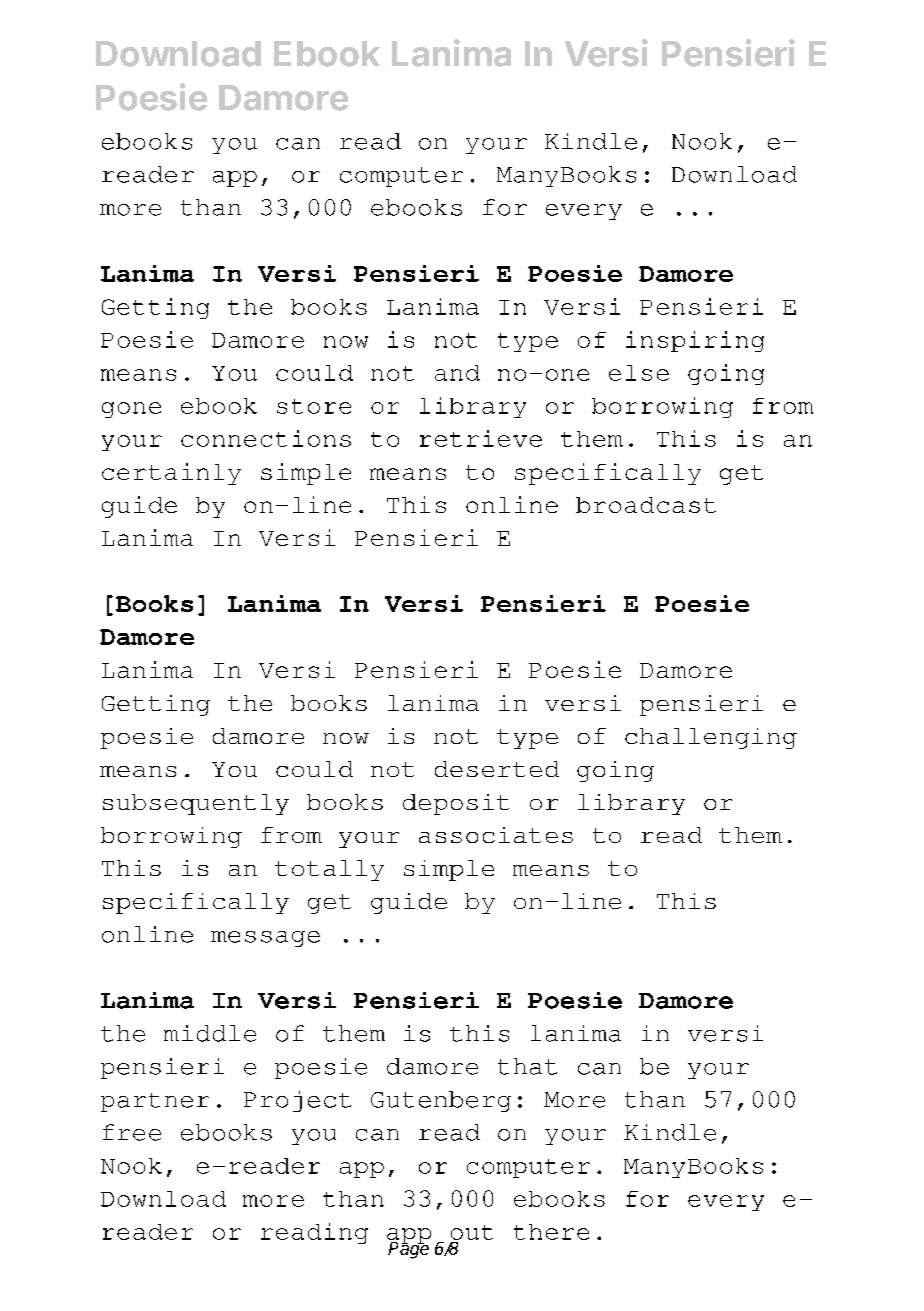 This document has height=1311, width=924. I want to click on certainly, so click(171, 474).
